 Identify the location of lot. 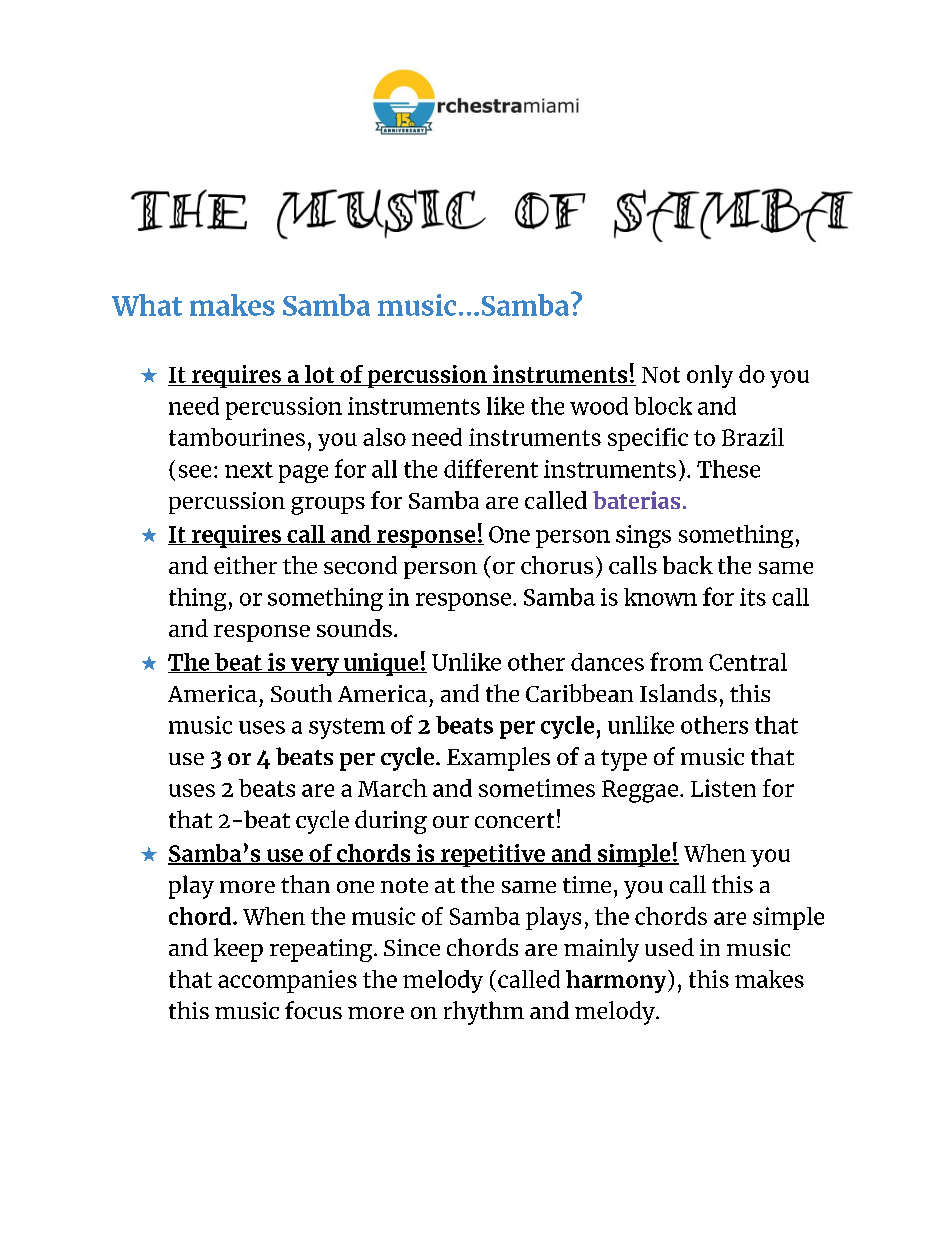
(320, 375).
